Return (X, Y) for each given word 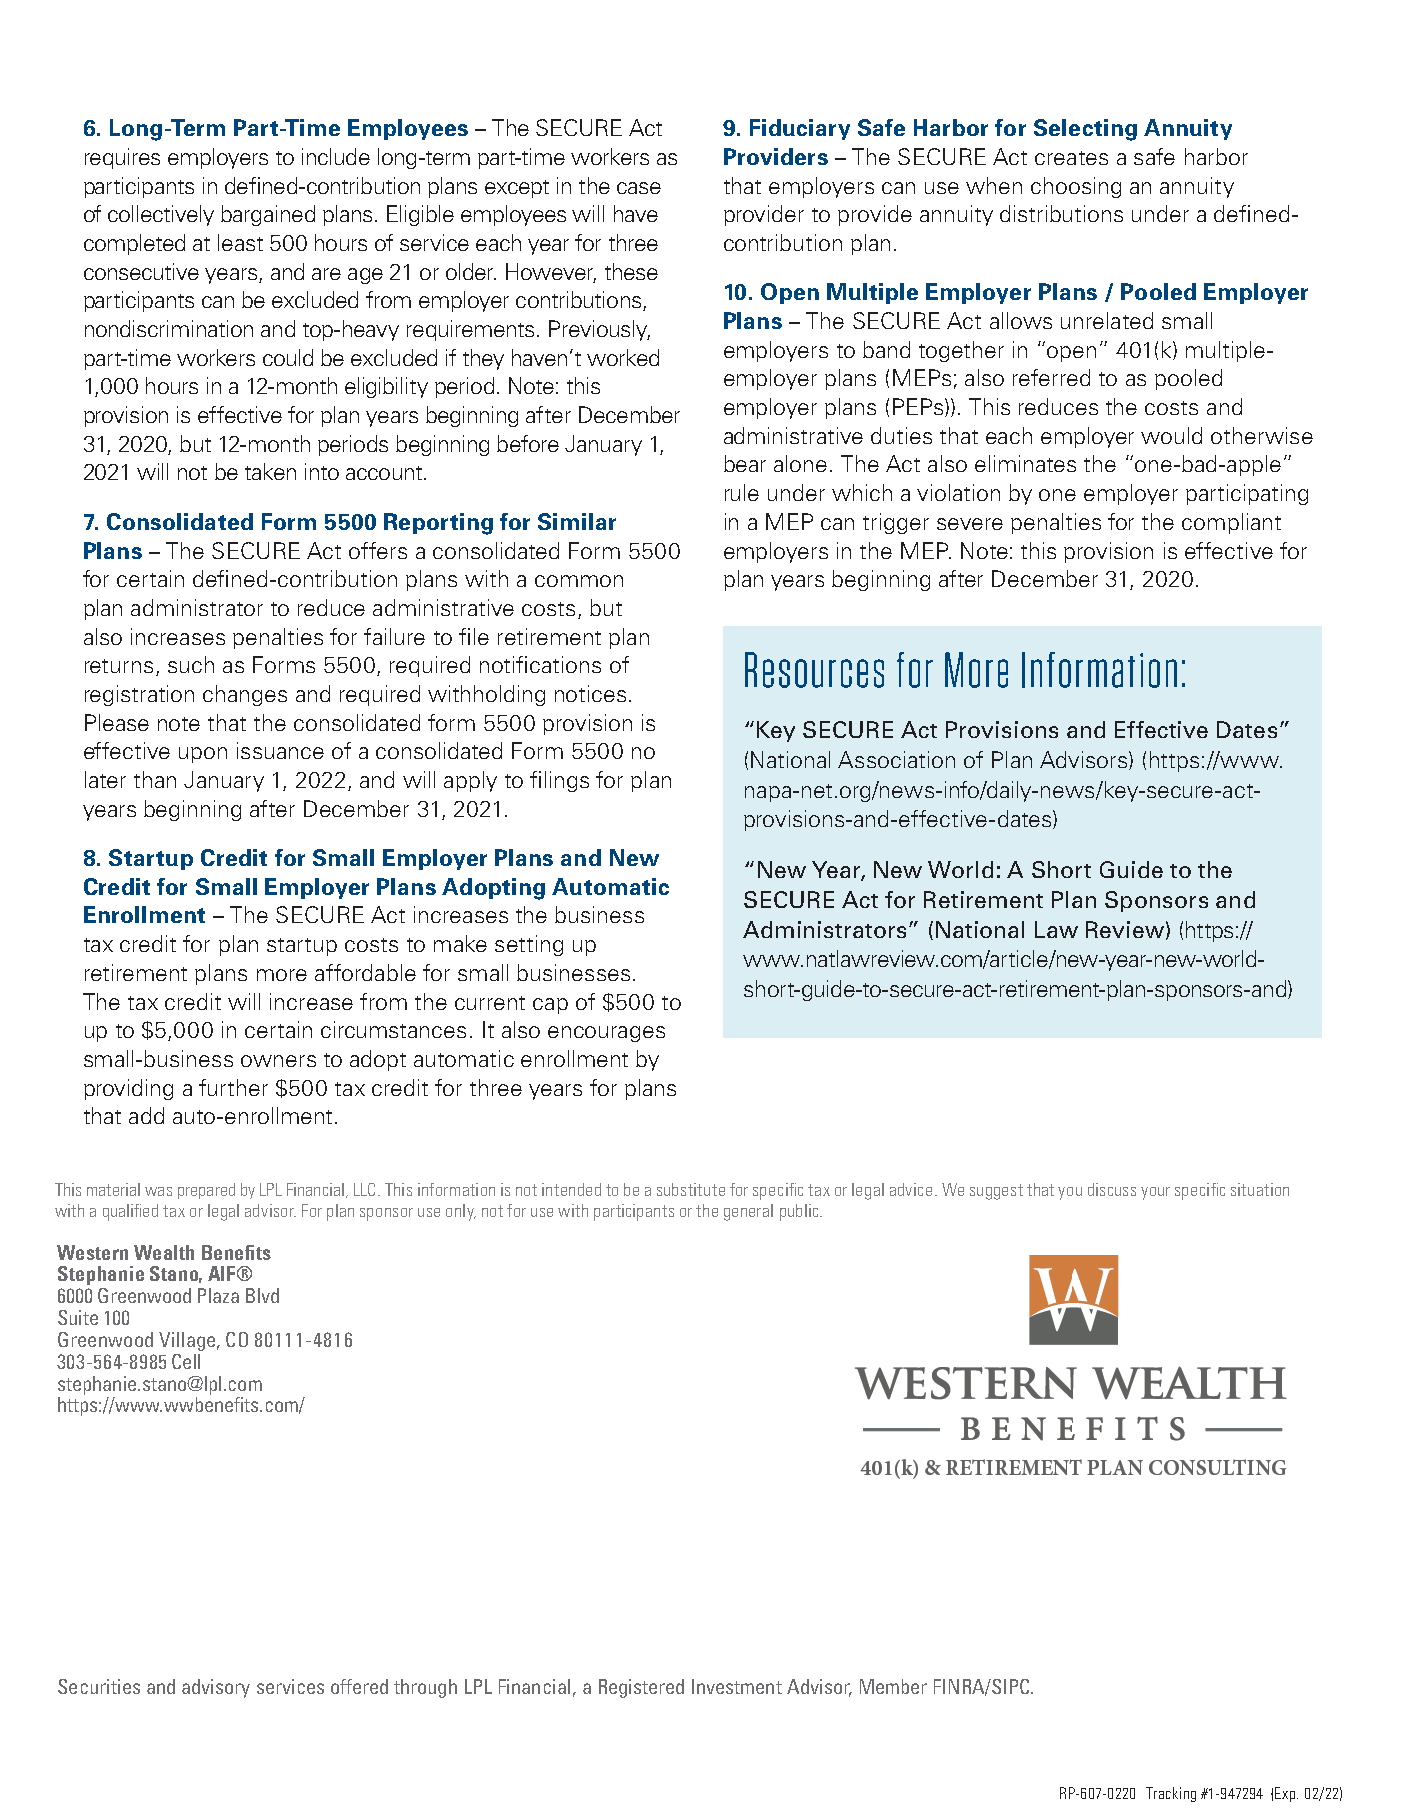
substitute (691, 1189)
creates (1071, 158)
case (639, 188)
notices (590, 693)
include (336, 156)
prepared (206, 1191)
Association (896, 759)
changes (245, 695)
